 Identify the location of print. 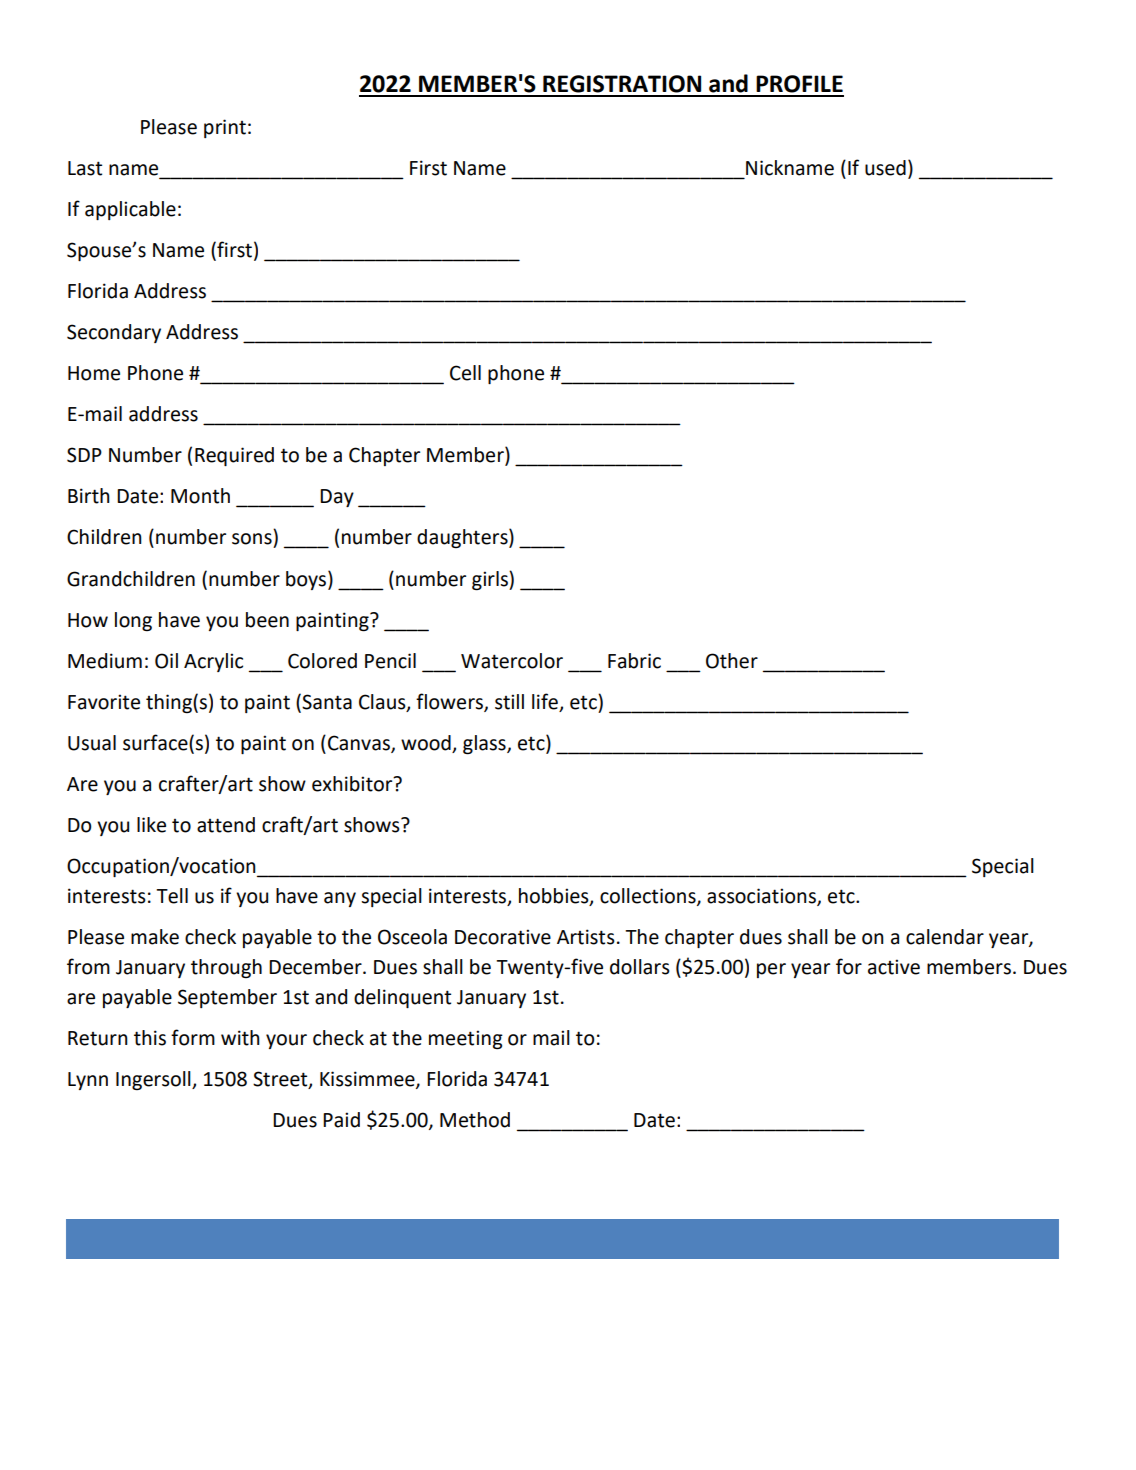
(225, 128).
